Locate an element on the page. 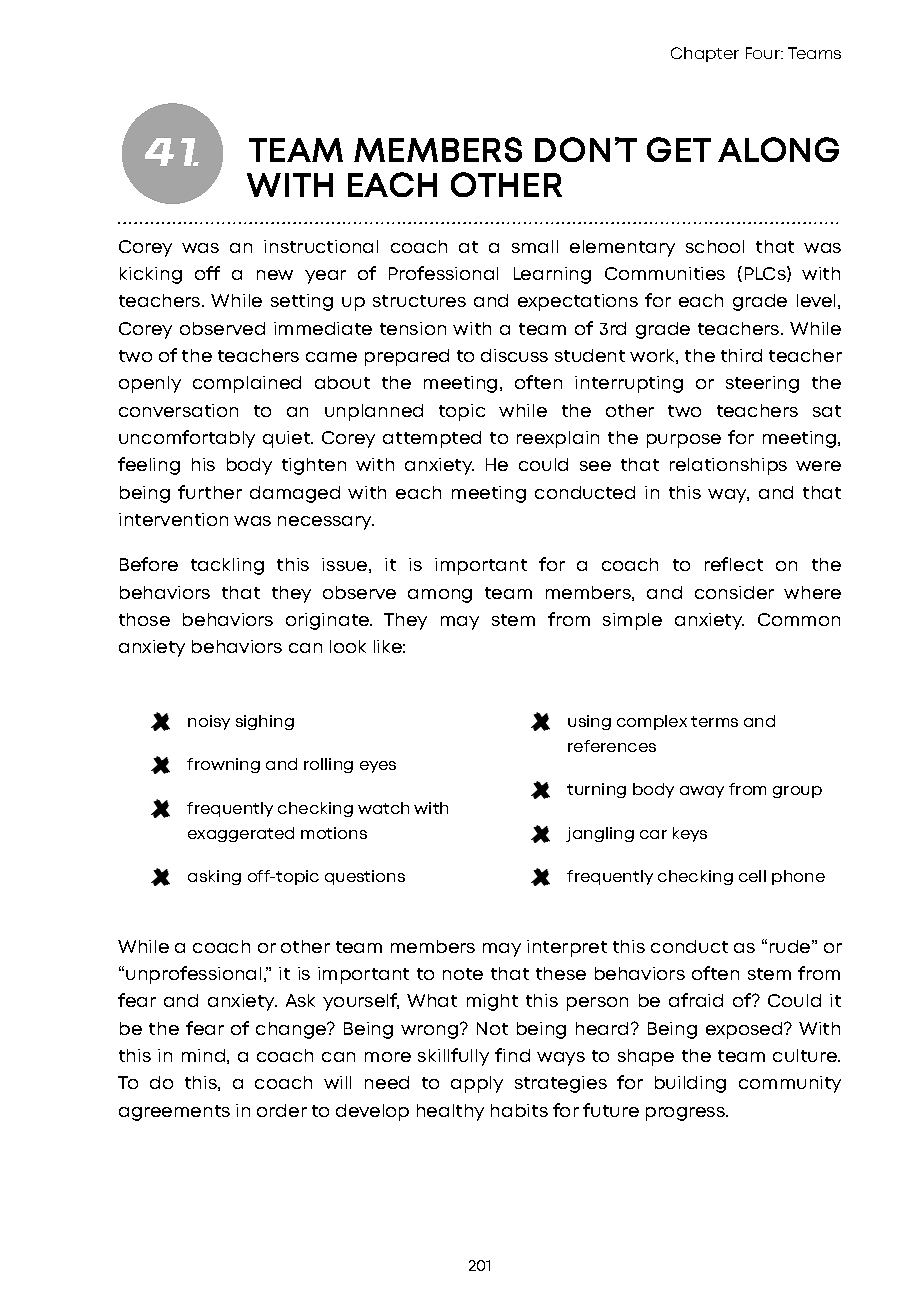 The height and width of the document is (1316, 921). agreements is located at coordinates (174, 1113).
